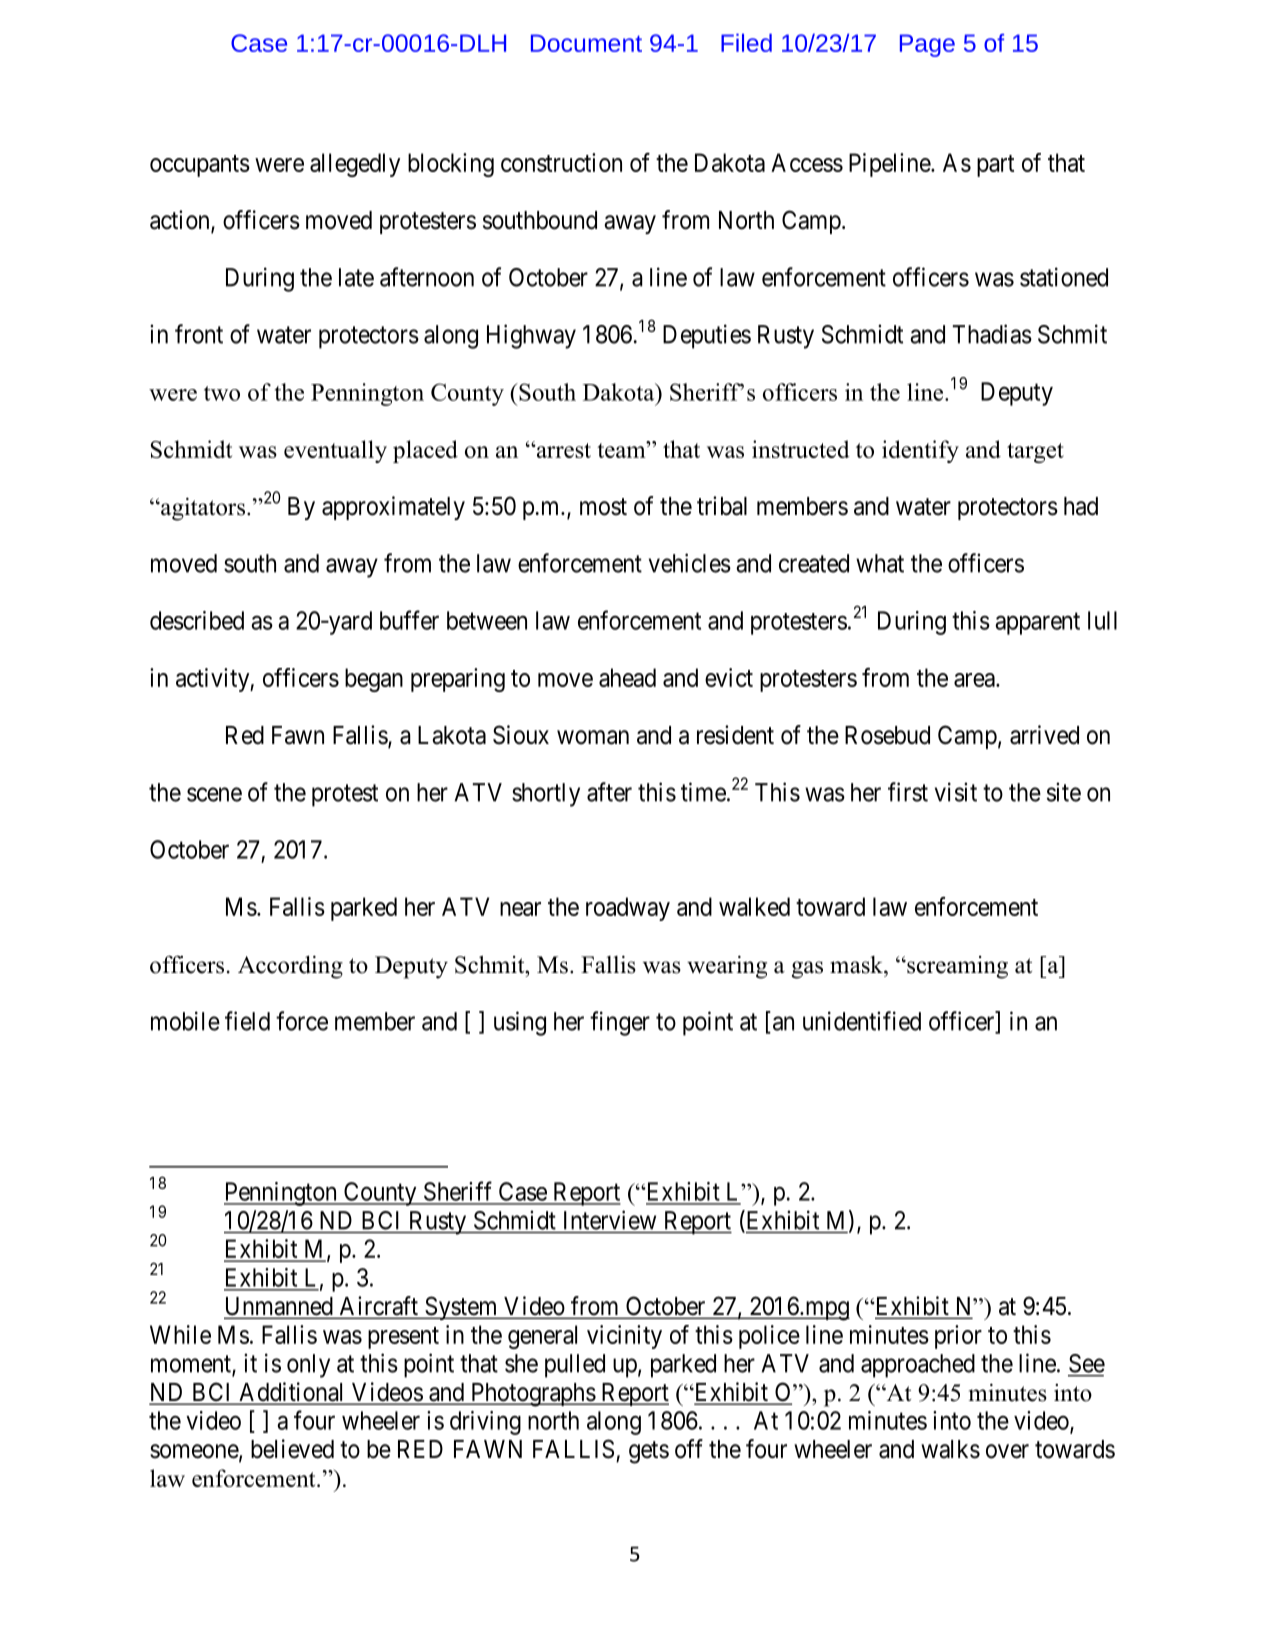 Image resolution: width=1269 pixels, height=1642 pixels. What do you see at coordinates (593, 737) in the screenshot?
I see `woman` at bounding box center [593, 737].
